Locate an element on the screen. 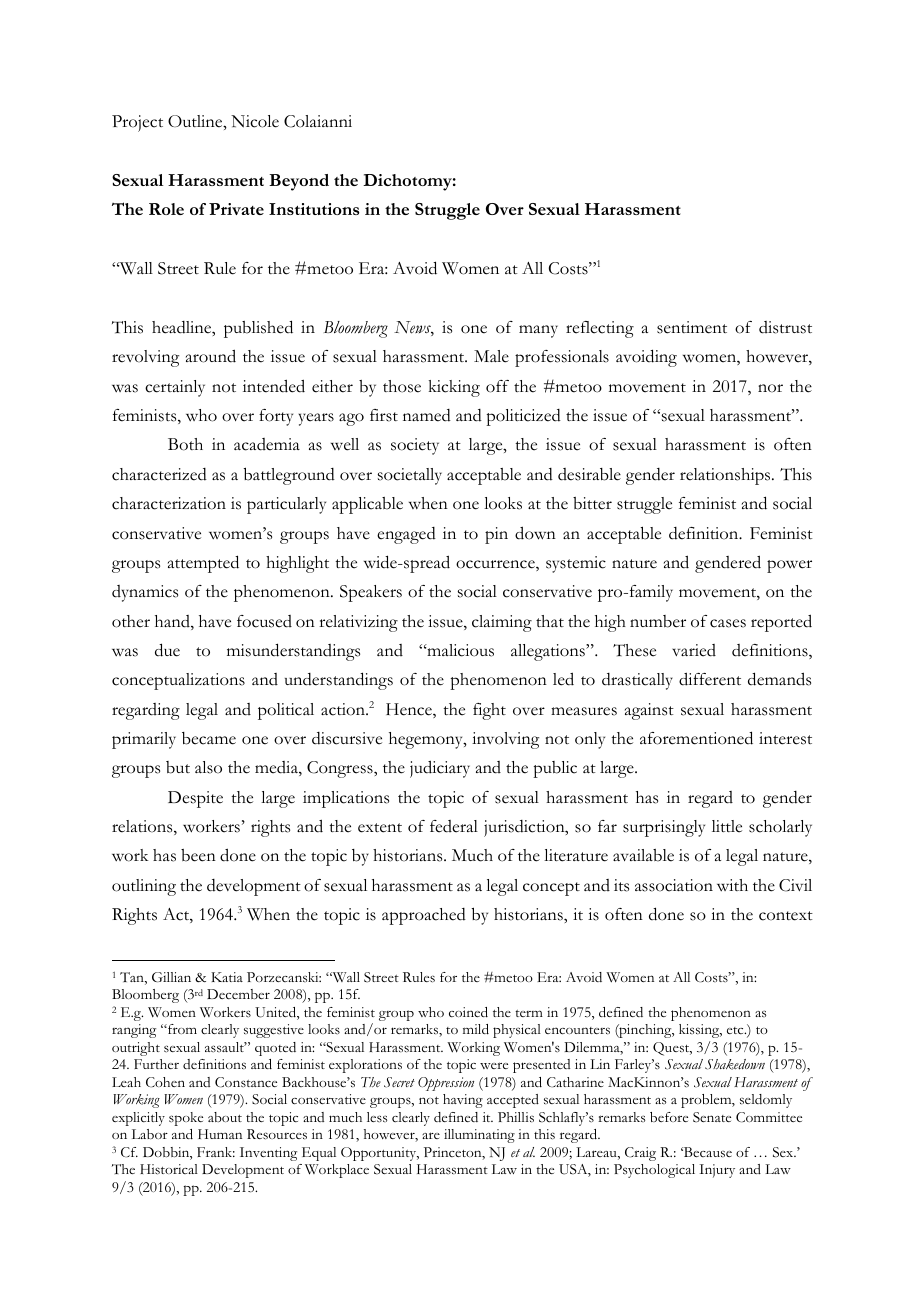 The height and width of the screenshot is (1308, 924). society is located at coordinates (415, 446).
